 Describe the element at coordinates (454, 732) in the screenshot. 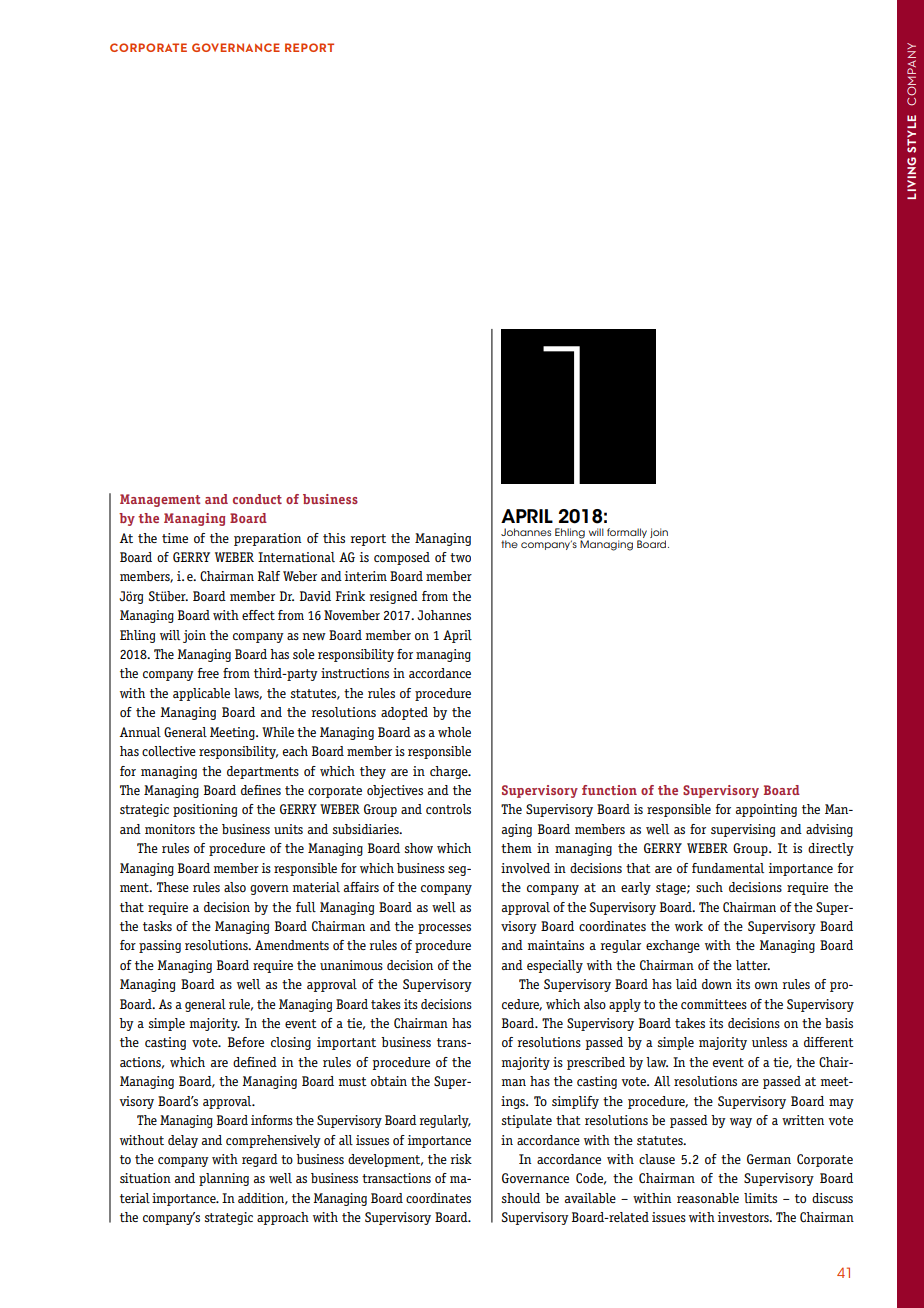

I see `whole` at that location.
